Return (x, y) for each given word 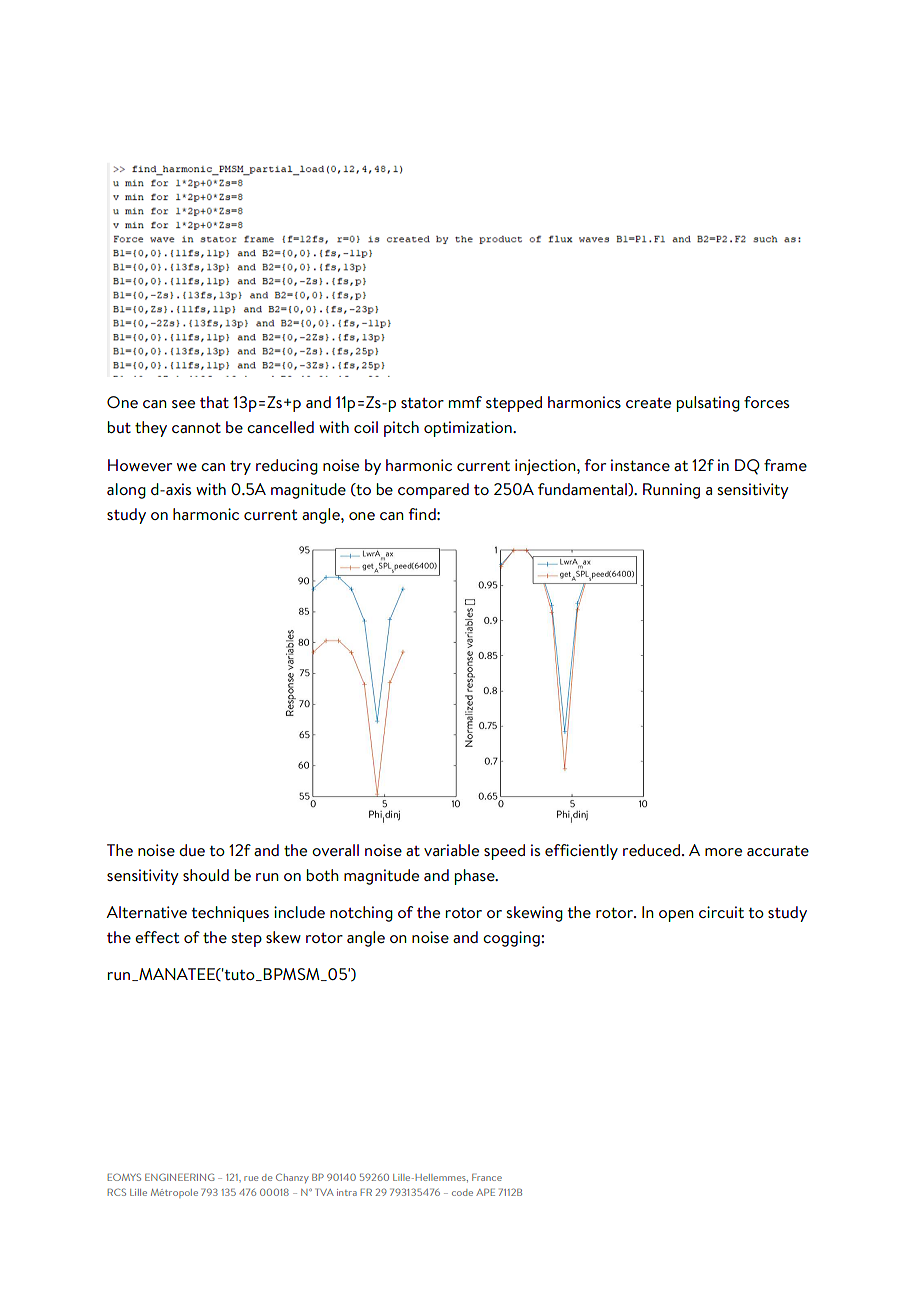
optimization (469, 429)
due (192, 850)
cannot (196, 428)
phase (476, 877)
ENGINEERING (180, 1177)
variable (451, 850)
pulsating (708, 404)
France (487, 1177)
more (723, 852)
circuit (721, 912)
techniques (230, 914)
